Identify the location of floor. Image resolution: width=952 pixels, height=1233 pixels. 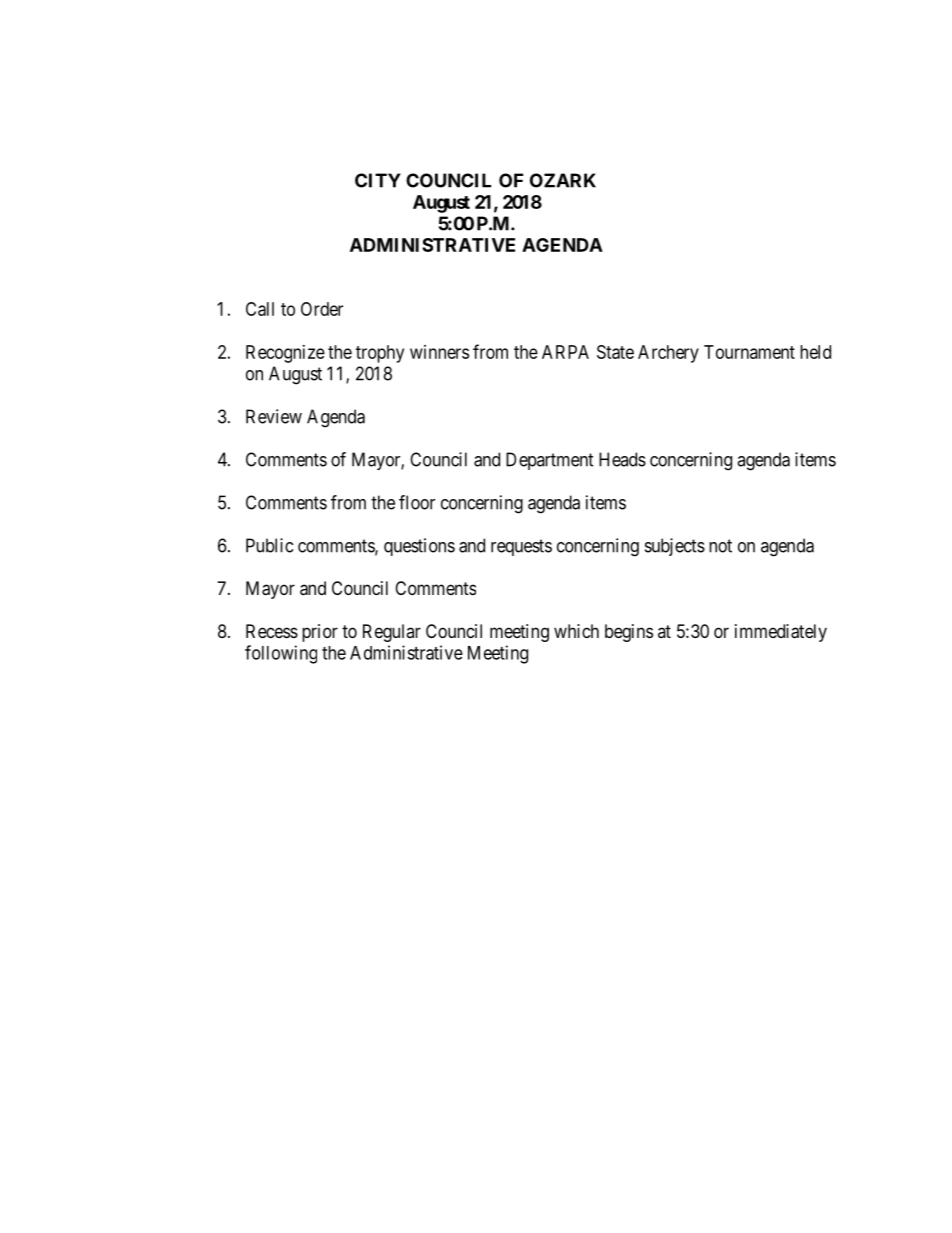
(417, 502).
